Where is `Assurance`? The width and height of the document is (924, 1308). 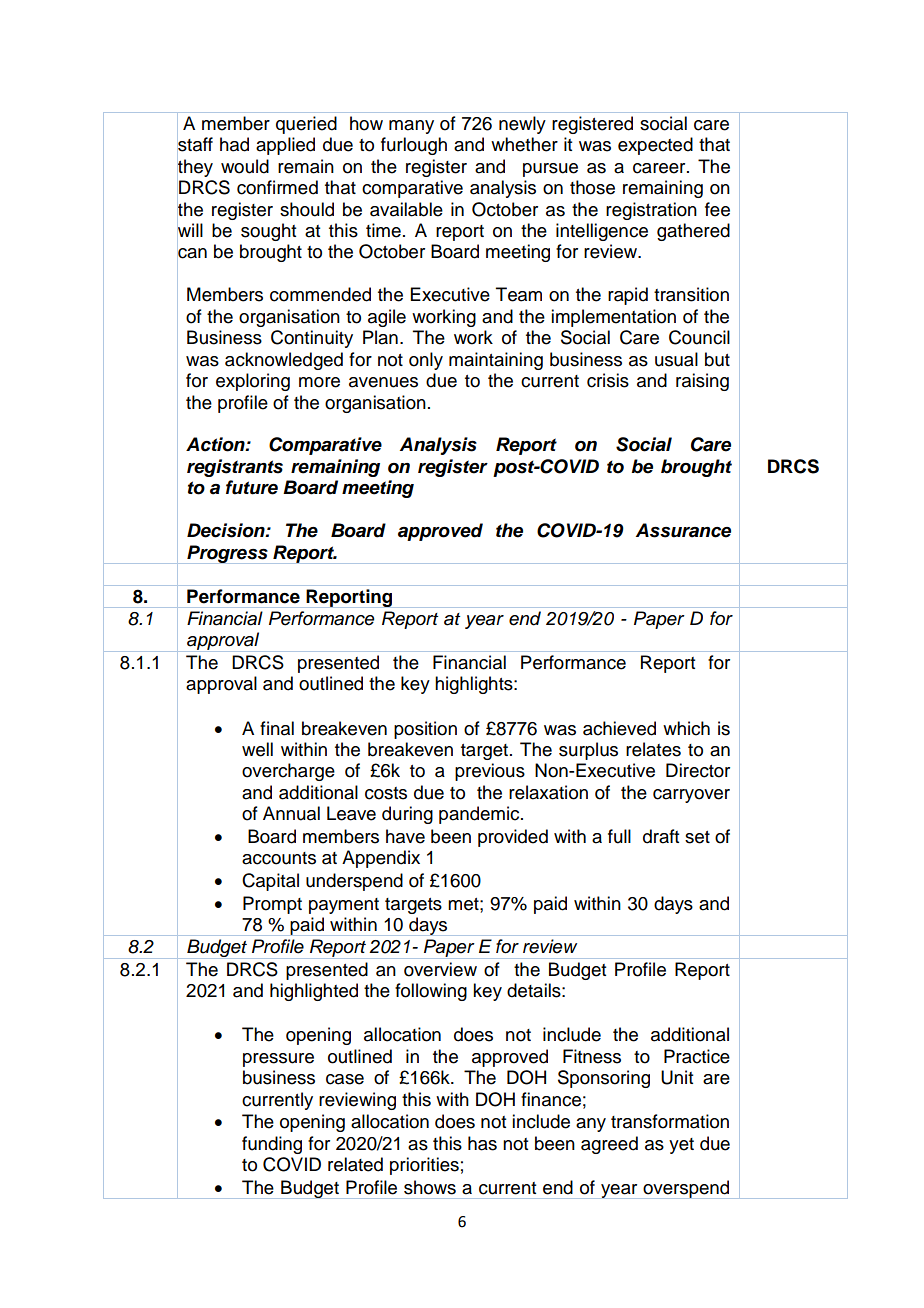
Assurance is located at coordinates (683, 530).
